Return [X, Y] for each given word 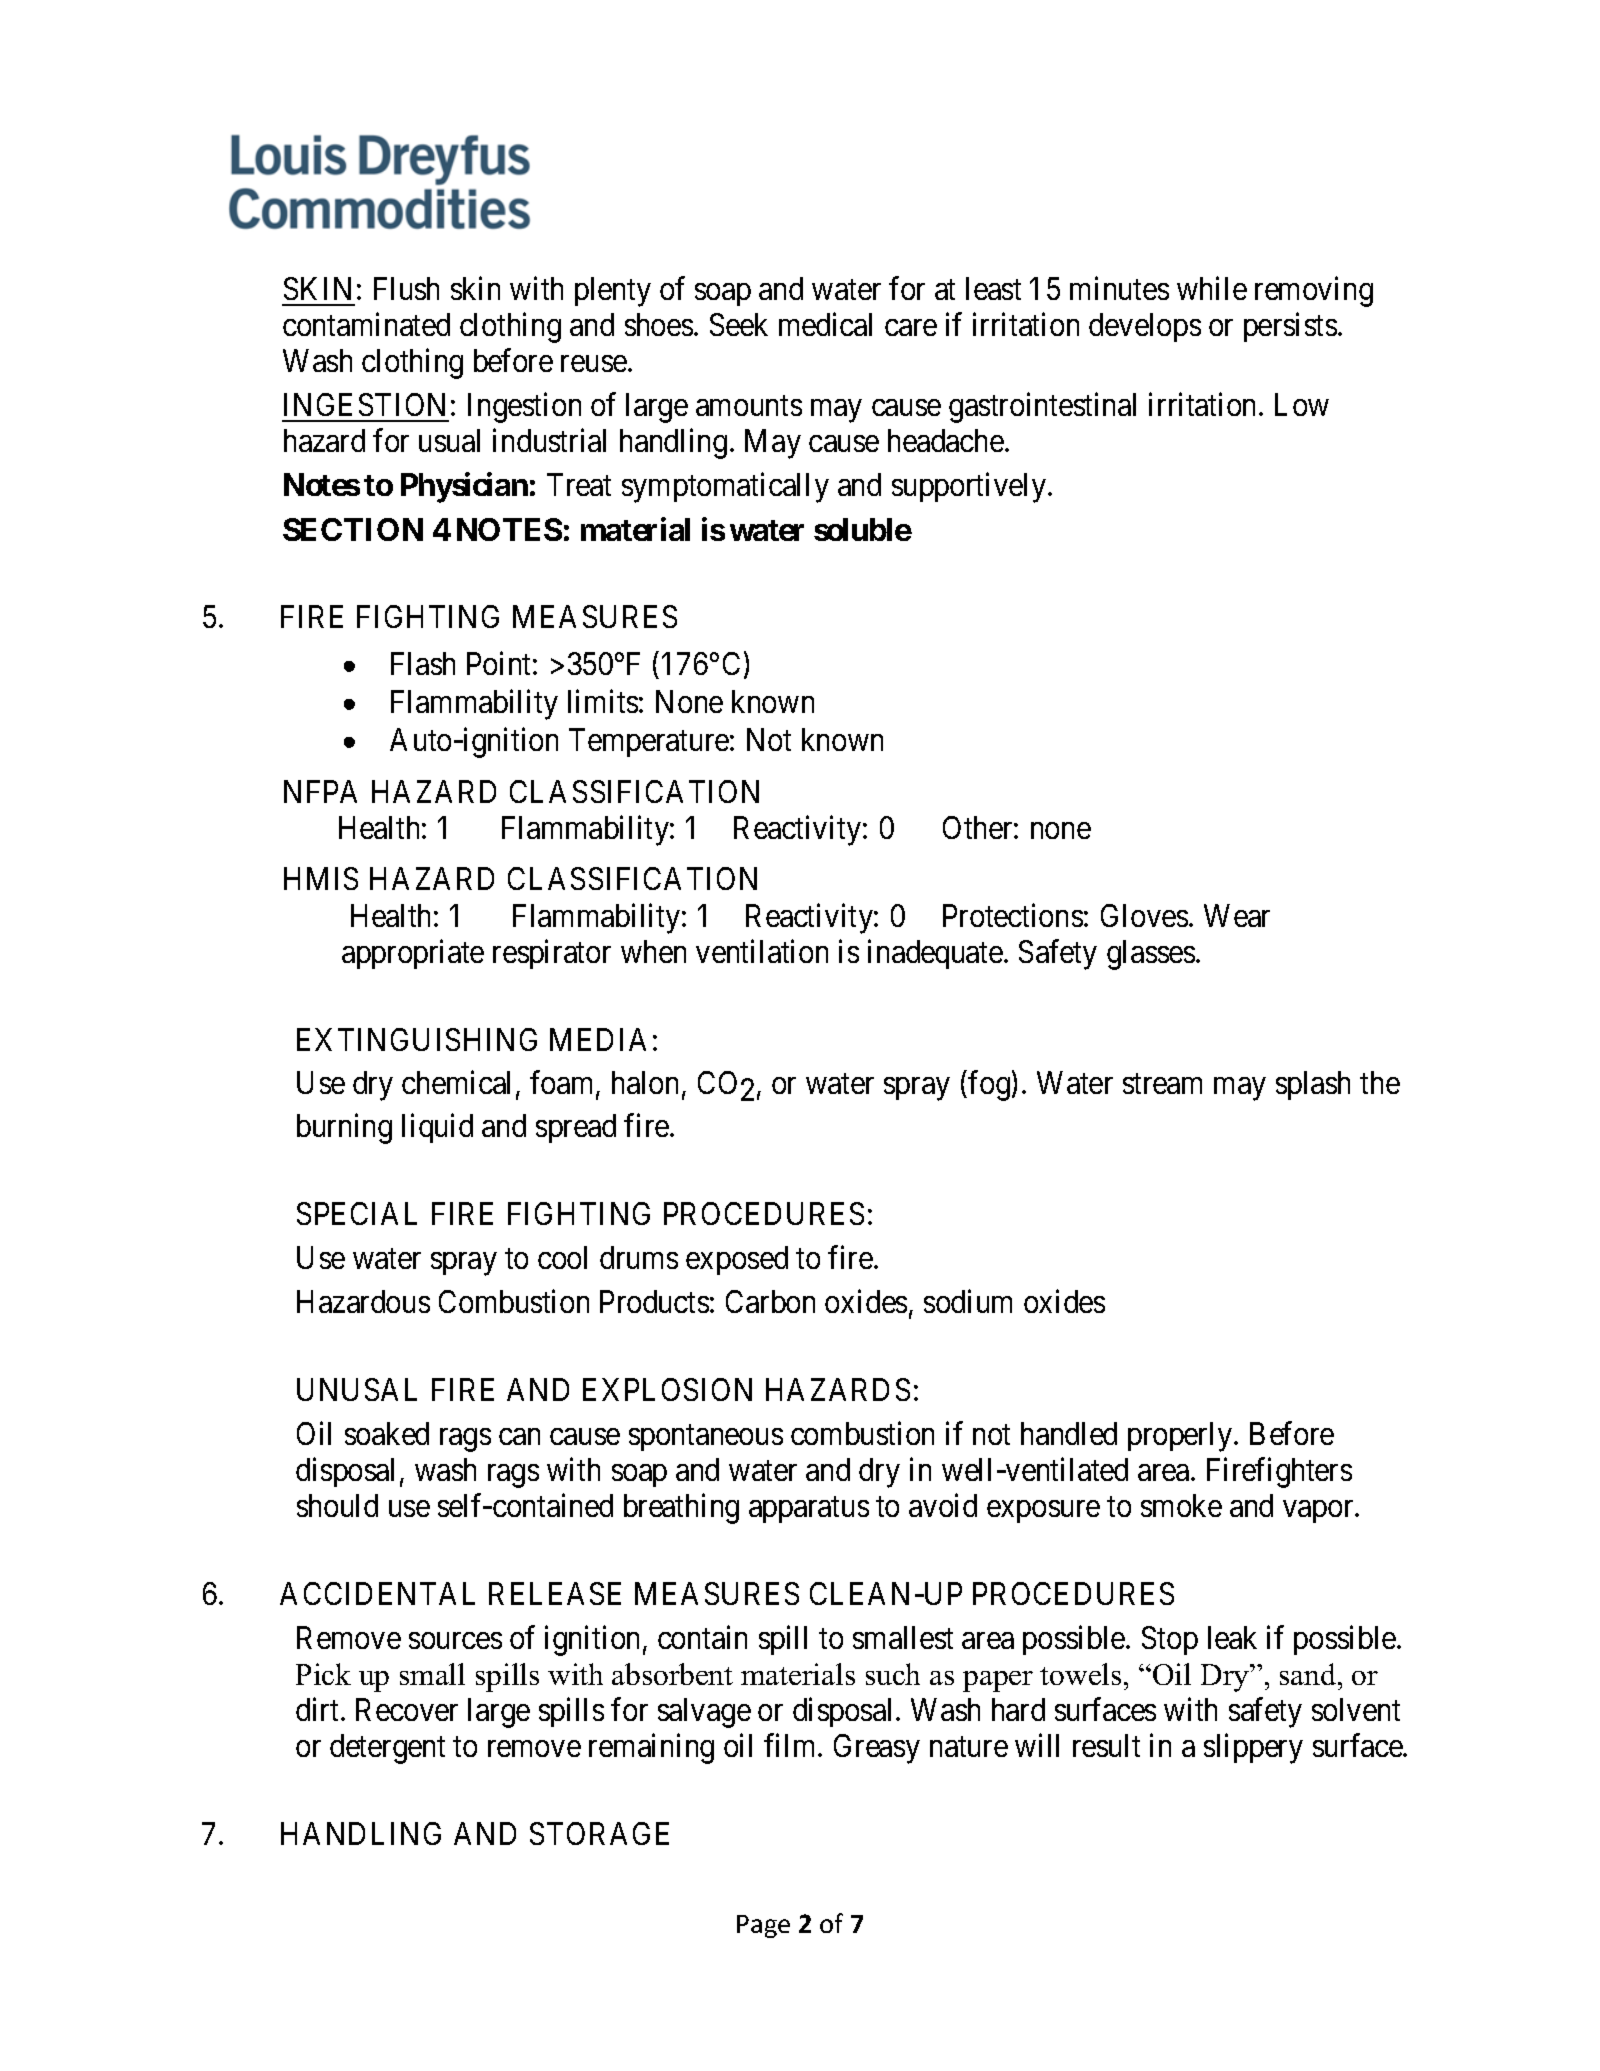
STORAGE [599, 1833]
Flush [406, 288]
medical [825, 324]
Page [763, 1926]
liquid [437, 1128]
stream [1162, 1084]
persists [1290, 327]
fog [989, 1086]
